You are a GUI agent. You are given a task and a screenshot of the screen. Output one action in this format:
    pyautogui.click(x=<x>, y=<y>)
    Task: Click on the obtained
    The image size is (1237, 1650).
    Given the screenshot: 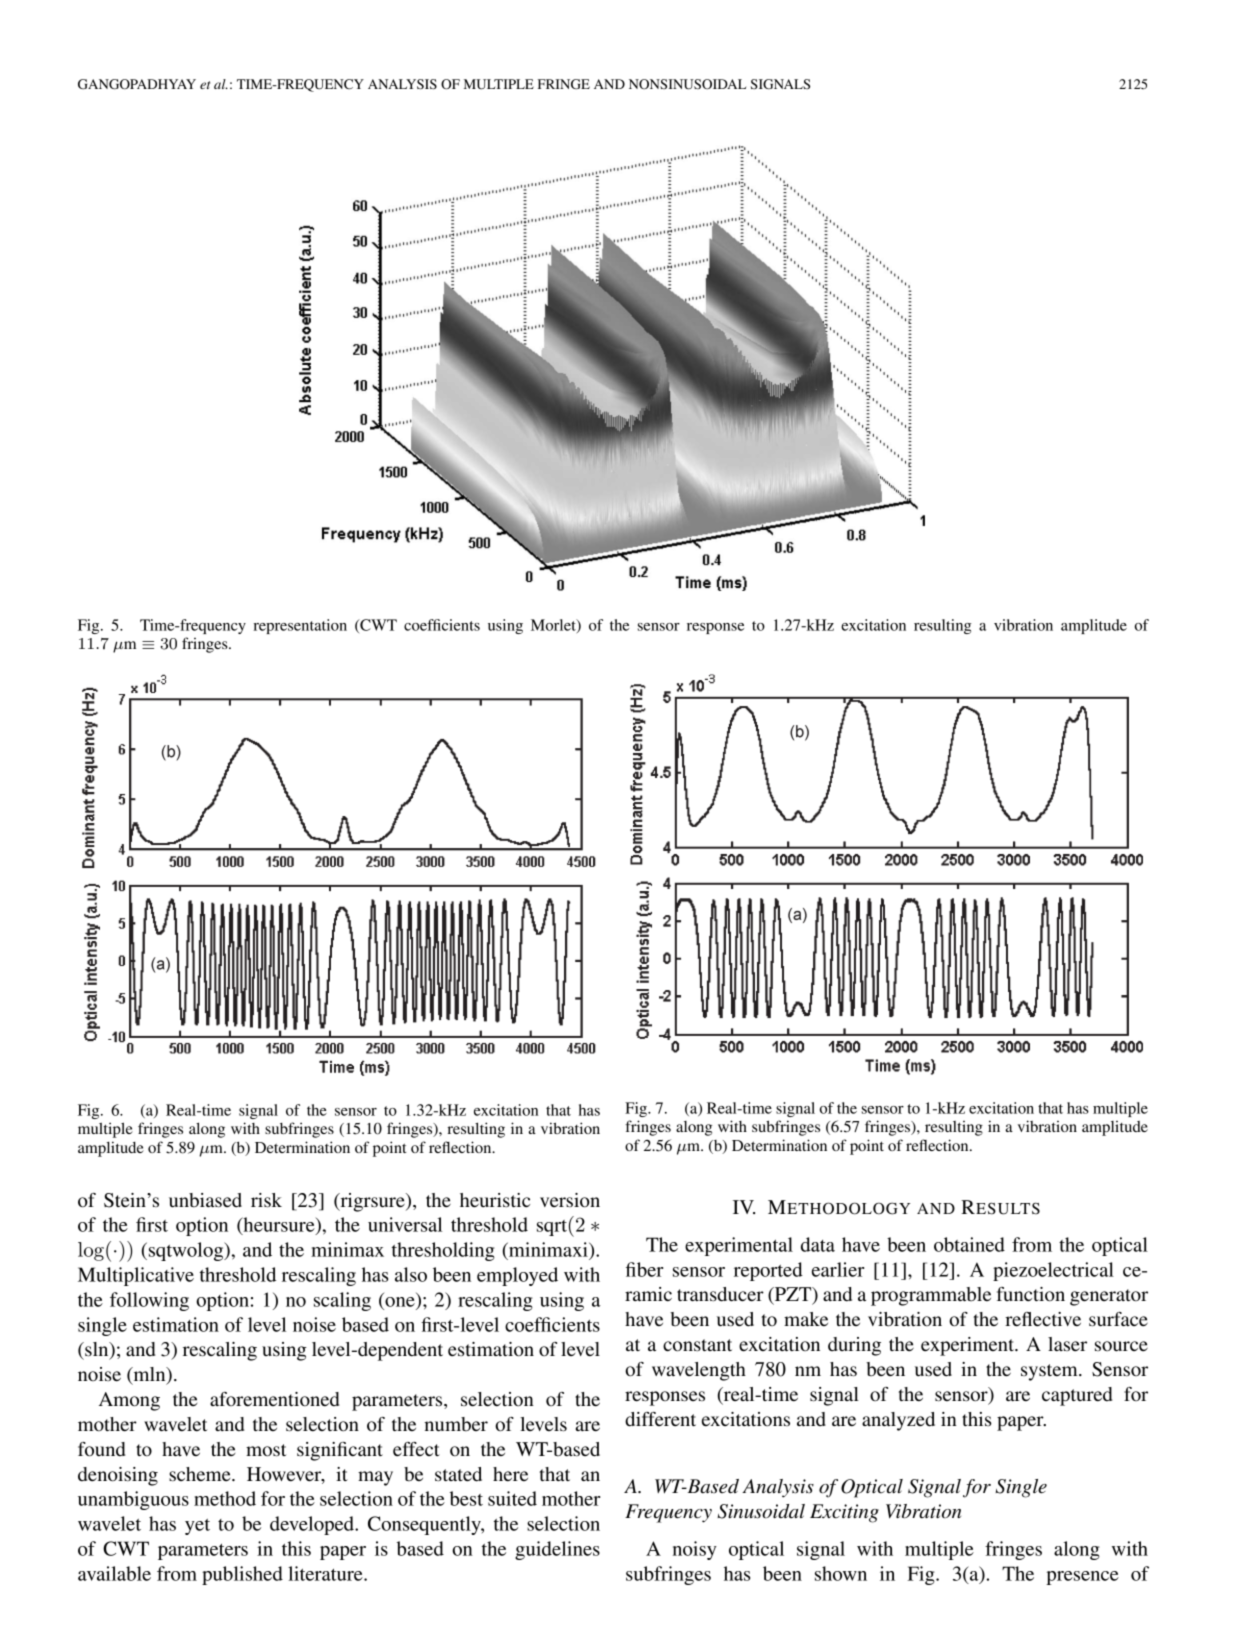 What is the action you would take?
    pyautogui.click(x=969, y=1244)
